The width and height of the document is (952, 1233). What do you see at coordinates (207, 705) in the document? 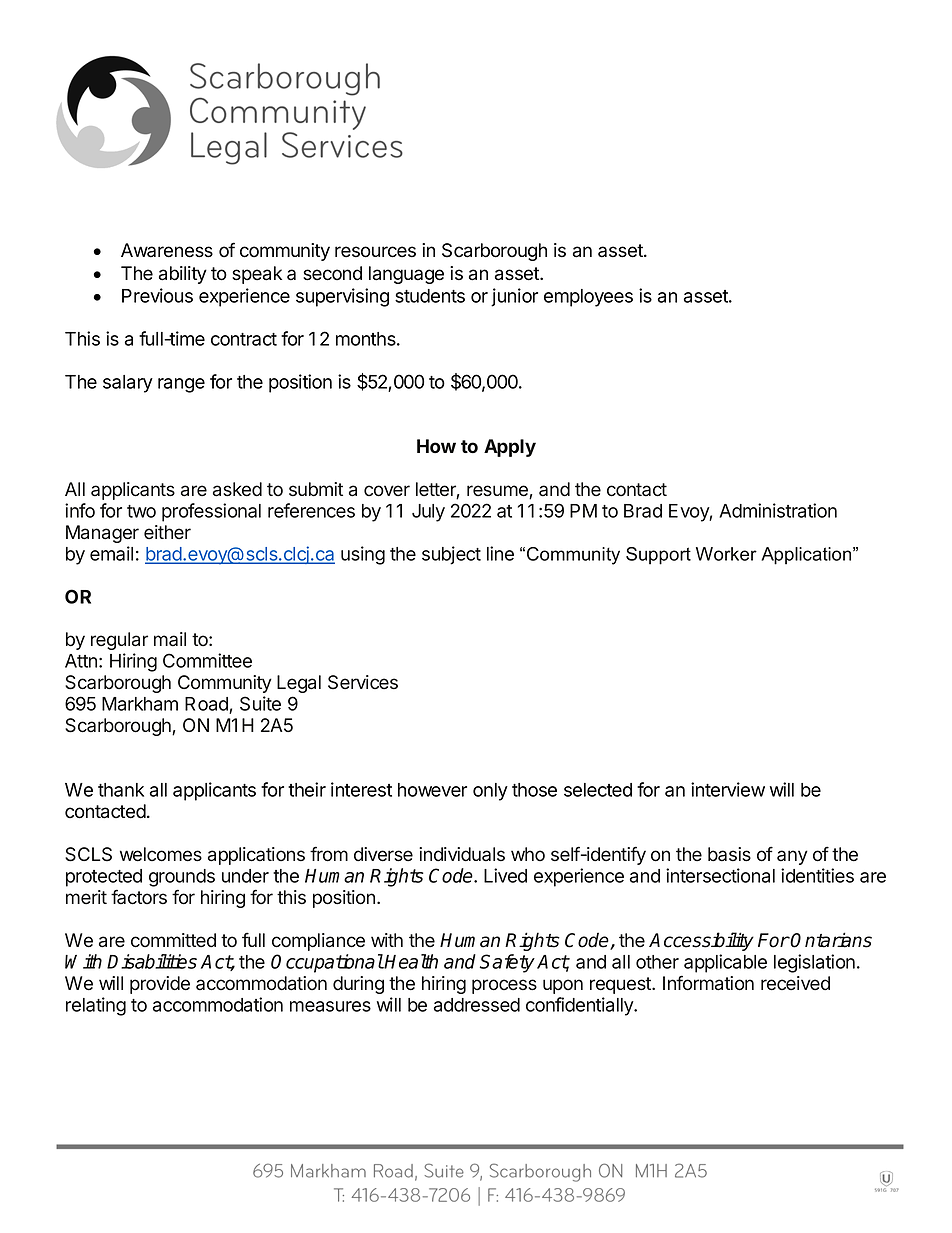
I see `Road` at bounding box center [207, 705].
